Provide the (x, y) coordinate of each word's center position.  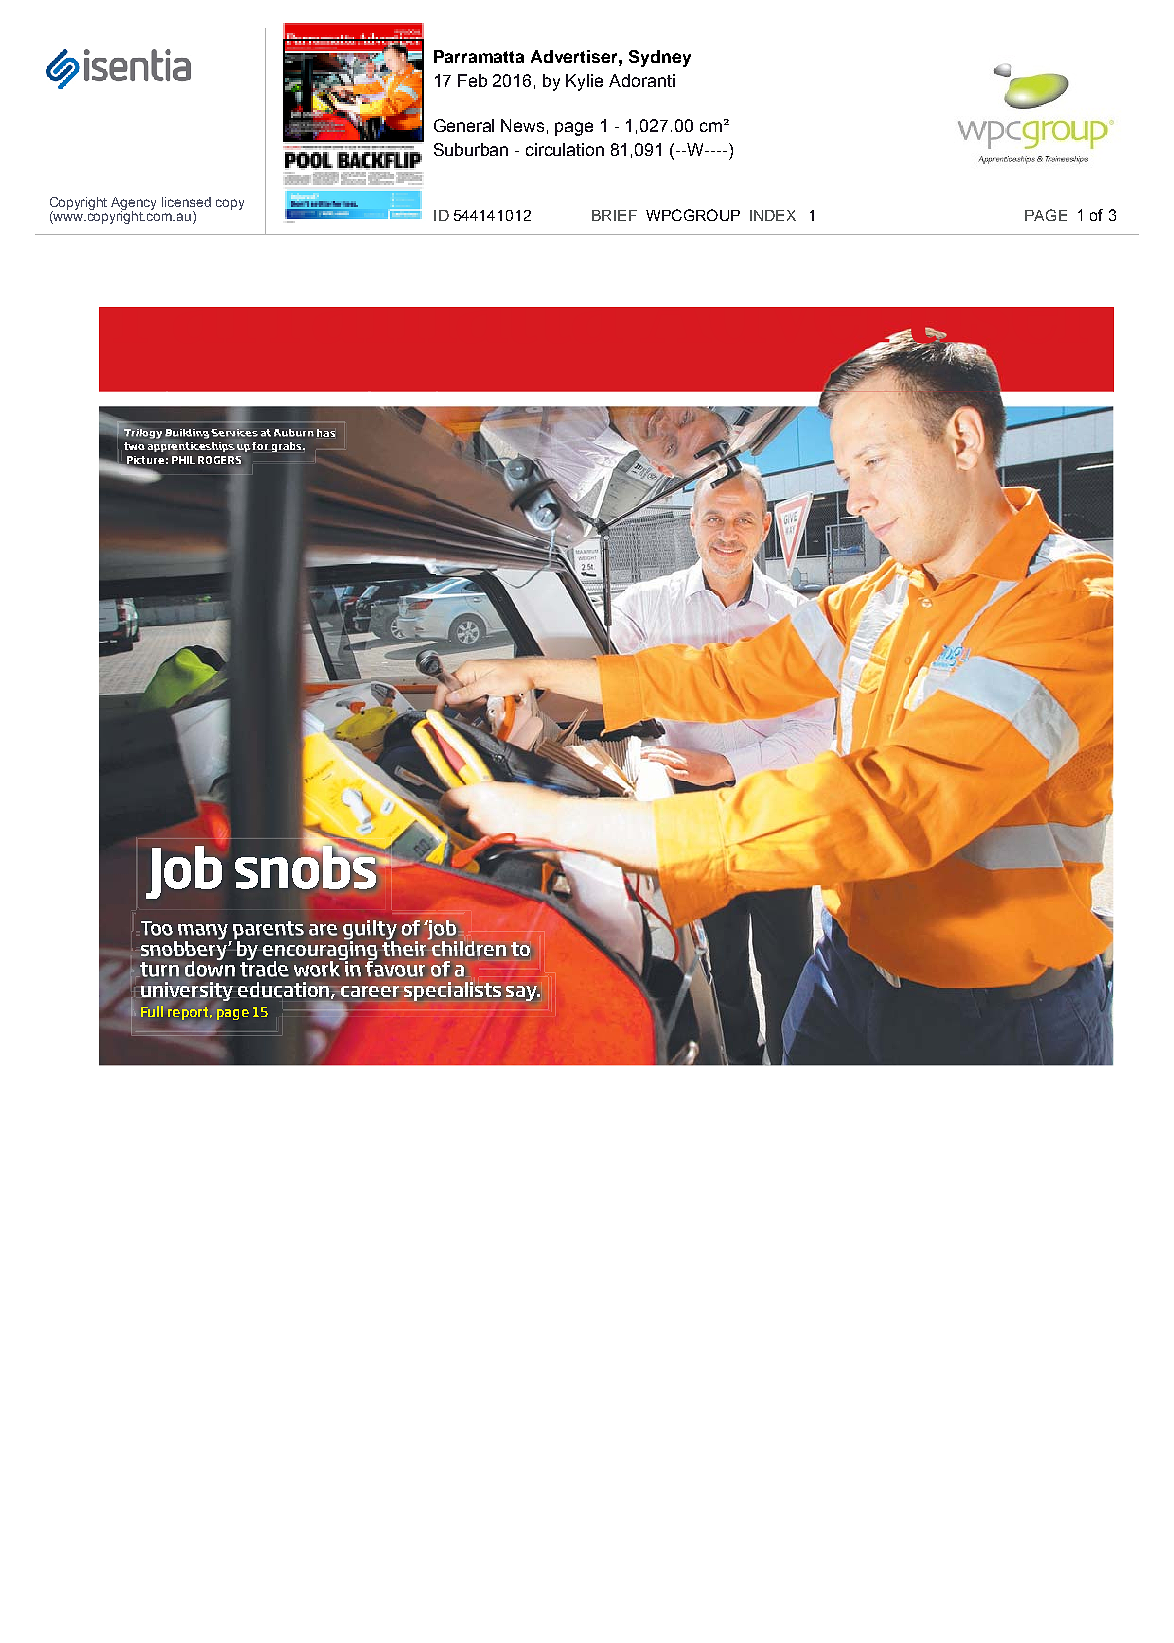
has (326, 433)
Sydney (660, 58)
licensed (186, 202)
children (469, 948)
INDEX (773, 215)
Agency (133, 204)
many (204, 933)
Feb (472, 80)
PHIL (183, 460)
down (209, 969)
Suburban (471, 149)
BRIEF (614, 215)
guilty (370, 931)
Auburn (294, 433)
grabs (288, 447)
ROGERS (219, 458)
